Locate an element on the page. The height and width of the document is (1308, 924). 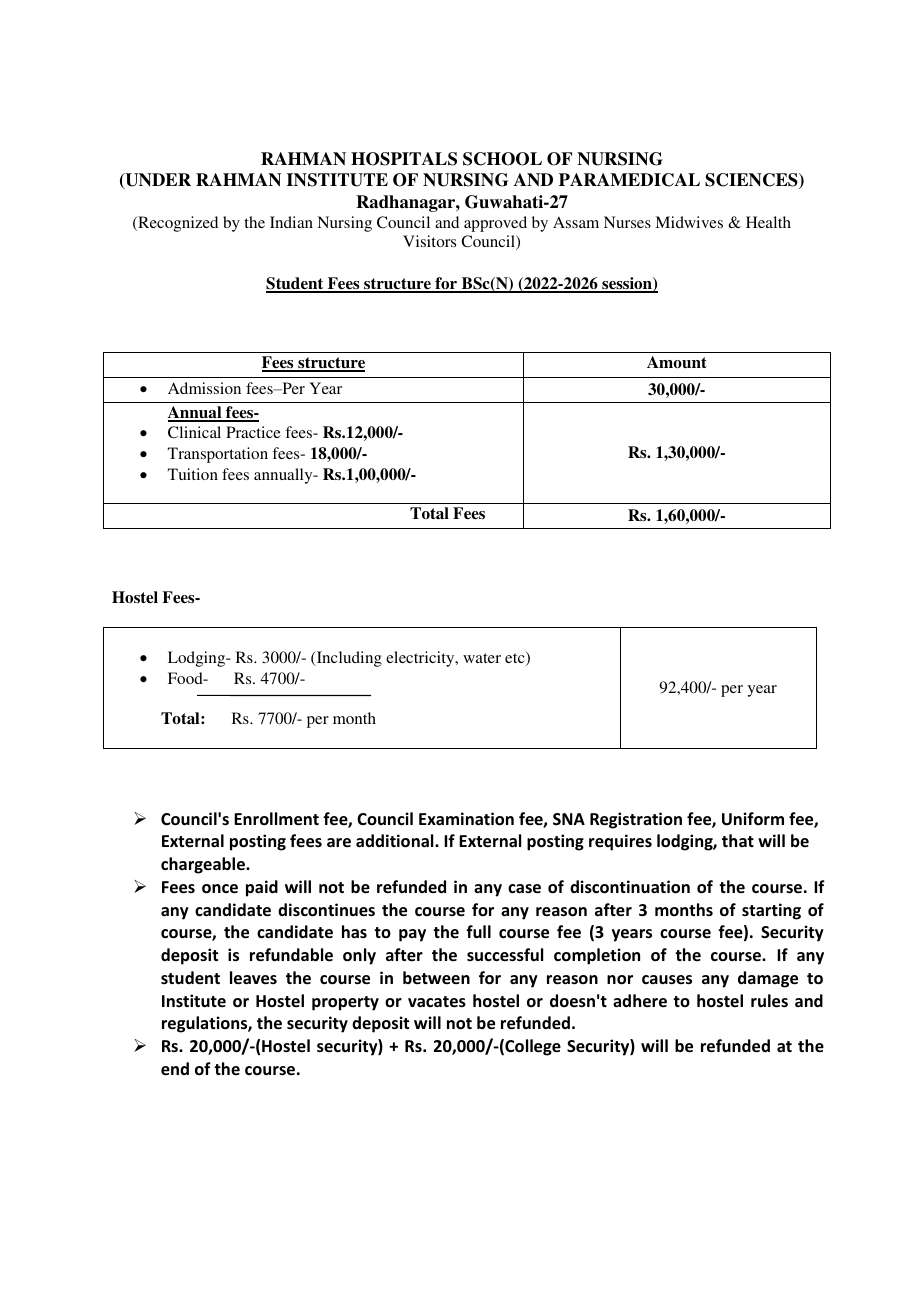
electricity is located at coordinates (421, 659).
